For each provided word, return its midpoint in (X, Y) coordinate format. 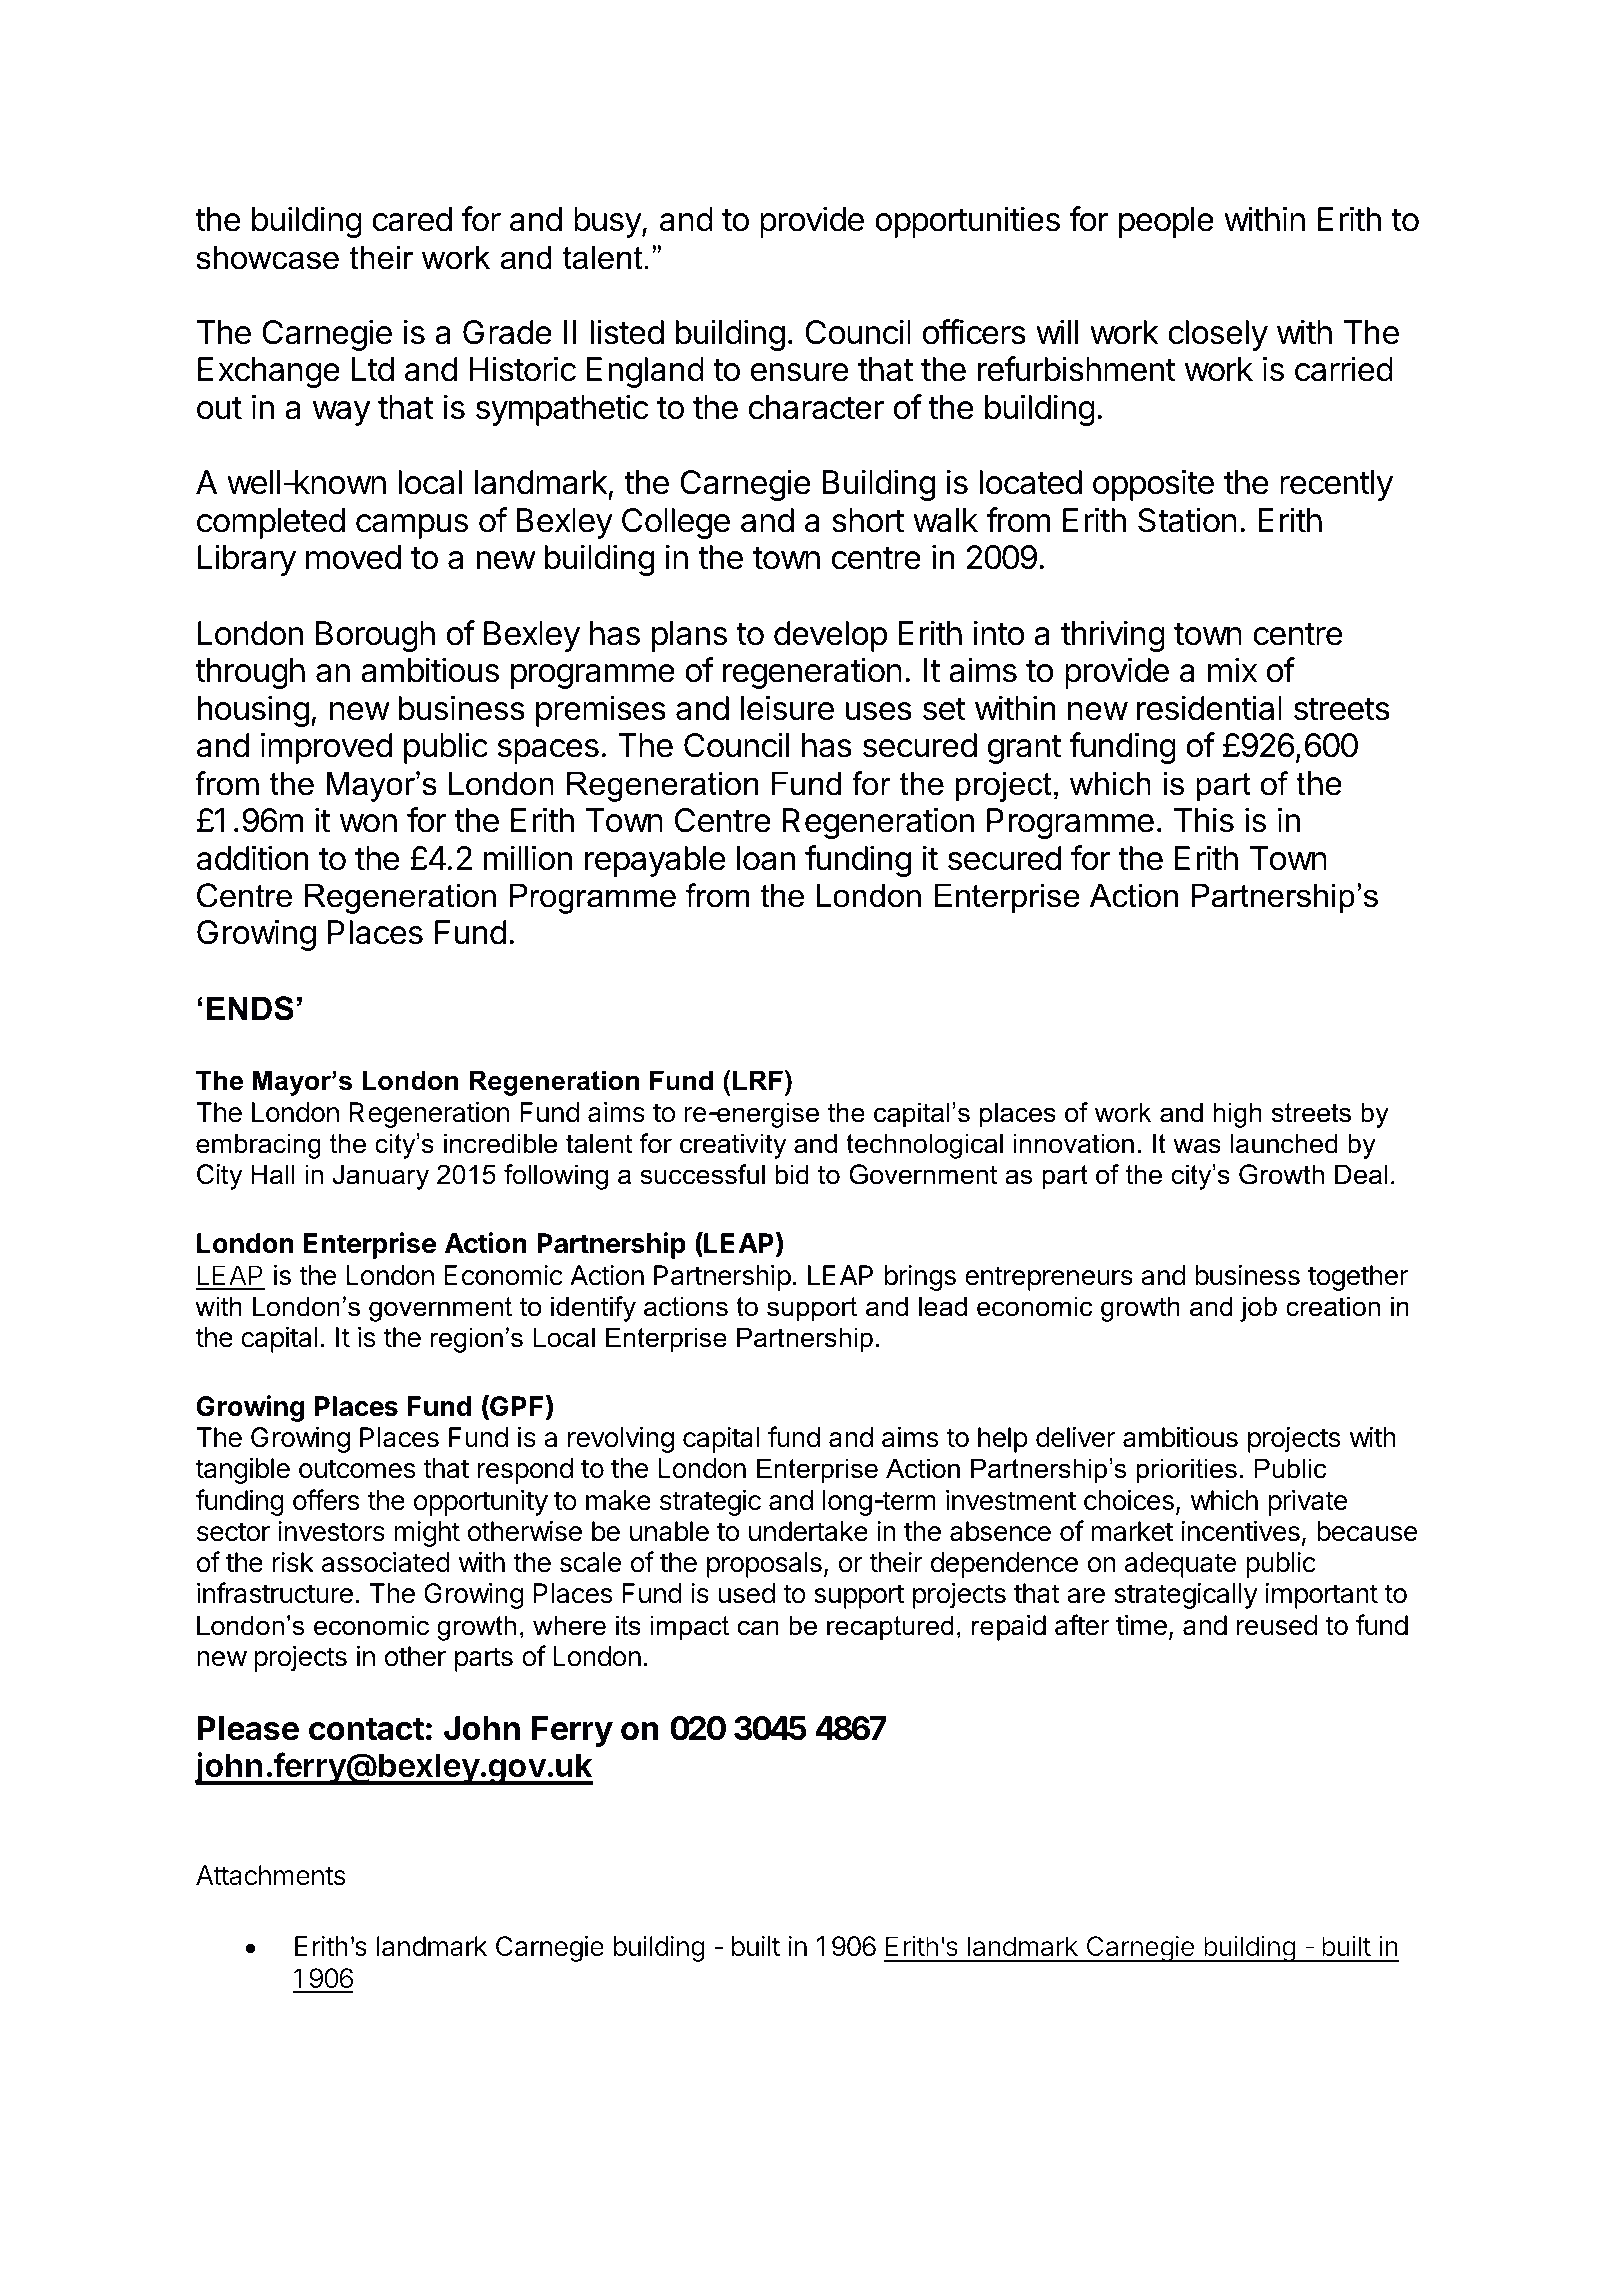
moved (353, 557)
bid (792, 1174)
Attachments (271, 1875)
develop (830, 636)
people (1166, 222)
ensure (799, 372)
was (1197, 1146)
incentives (1240, 1531)
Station (1187, 520)
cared (412, 219)
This (1204, 820)
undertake (808, 1531)
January (381, 1177)
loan (766, 858)
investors (331, 1531)
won (368, 823)
